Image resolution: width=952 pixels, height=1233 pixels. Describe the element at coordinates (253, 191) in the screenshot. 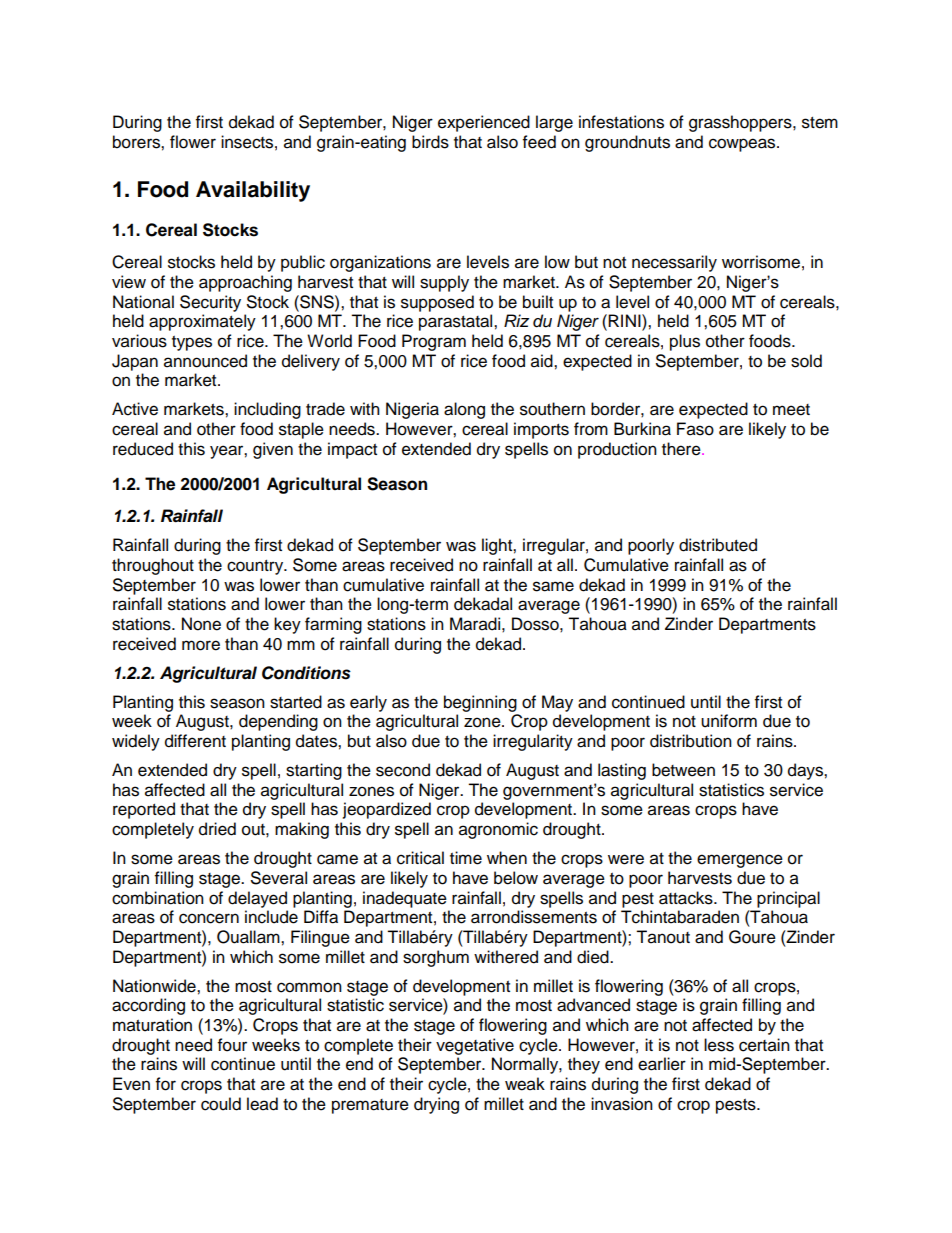

I see `Availability` at that location.
